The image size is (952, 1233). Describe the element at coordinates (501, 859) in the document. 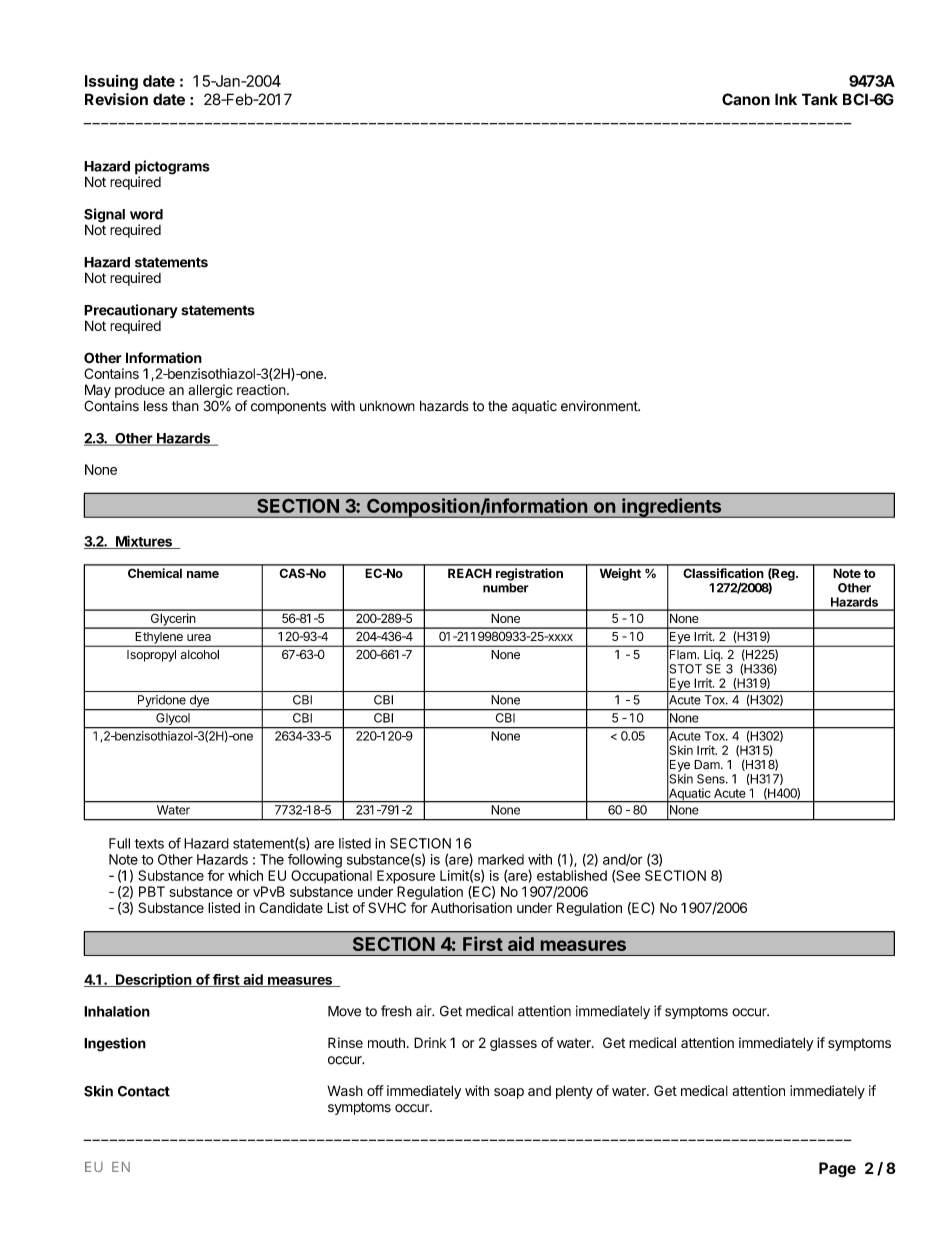

I see `marked` at that location.
